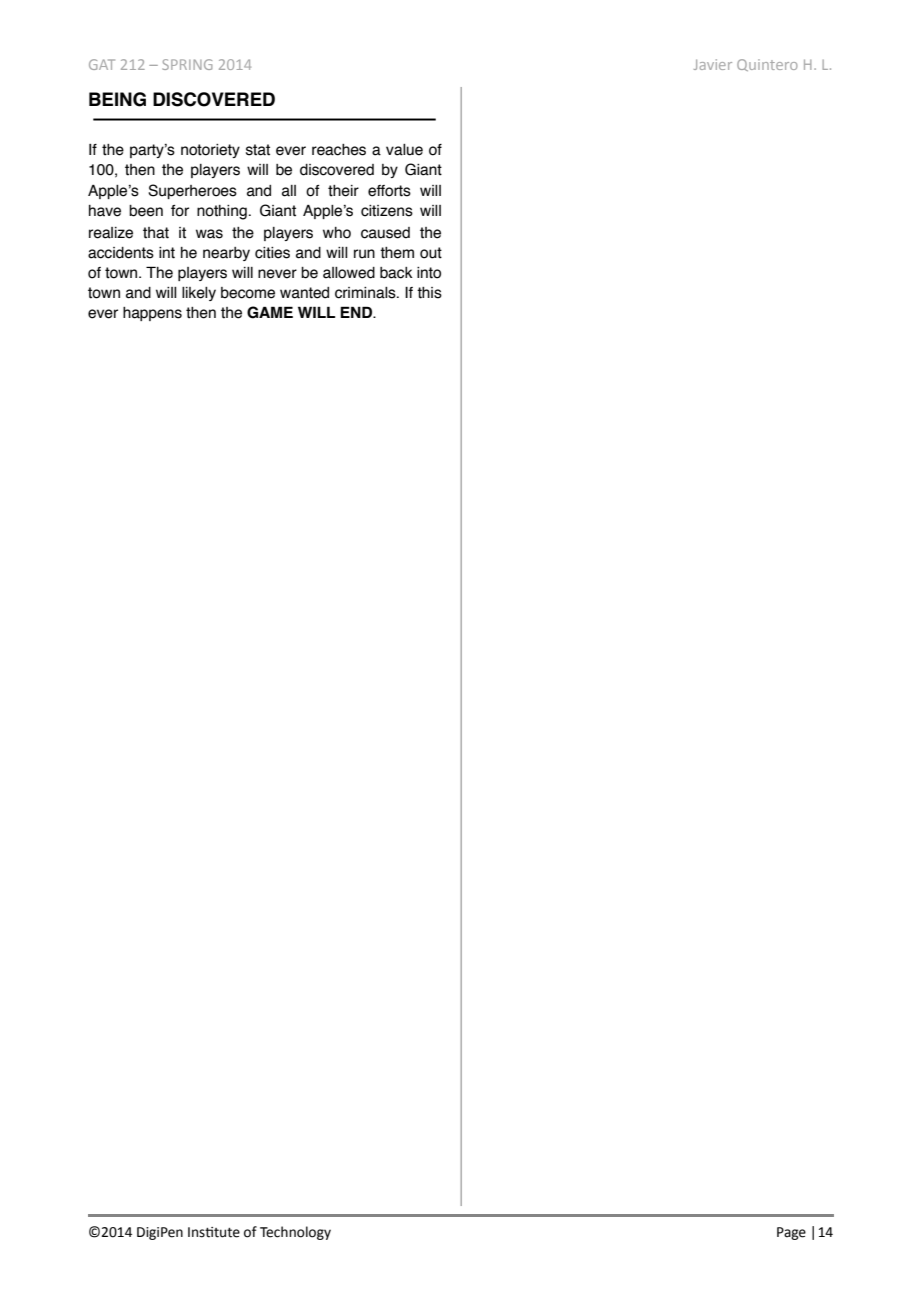 The image size is (924, 1308). Describe the element at coordinates (387, 211) in the image. I see `citizens` at that location.
